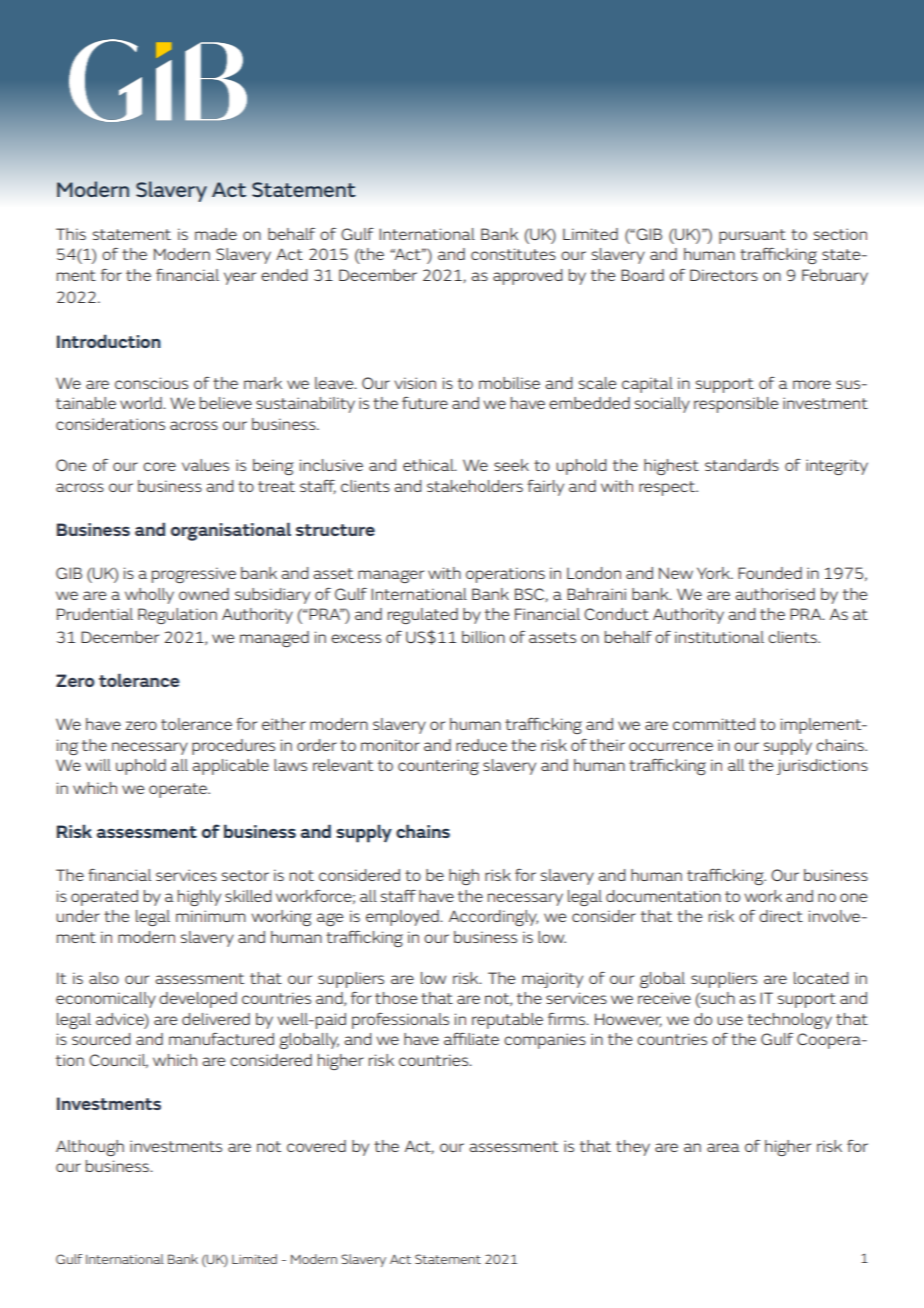  What do you see at coordinates (233, 747) in the document?
I see `procedures` at bounding box center [233, 747].
